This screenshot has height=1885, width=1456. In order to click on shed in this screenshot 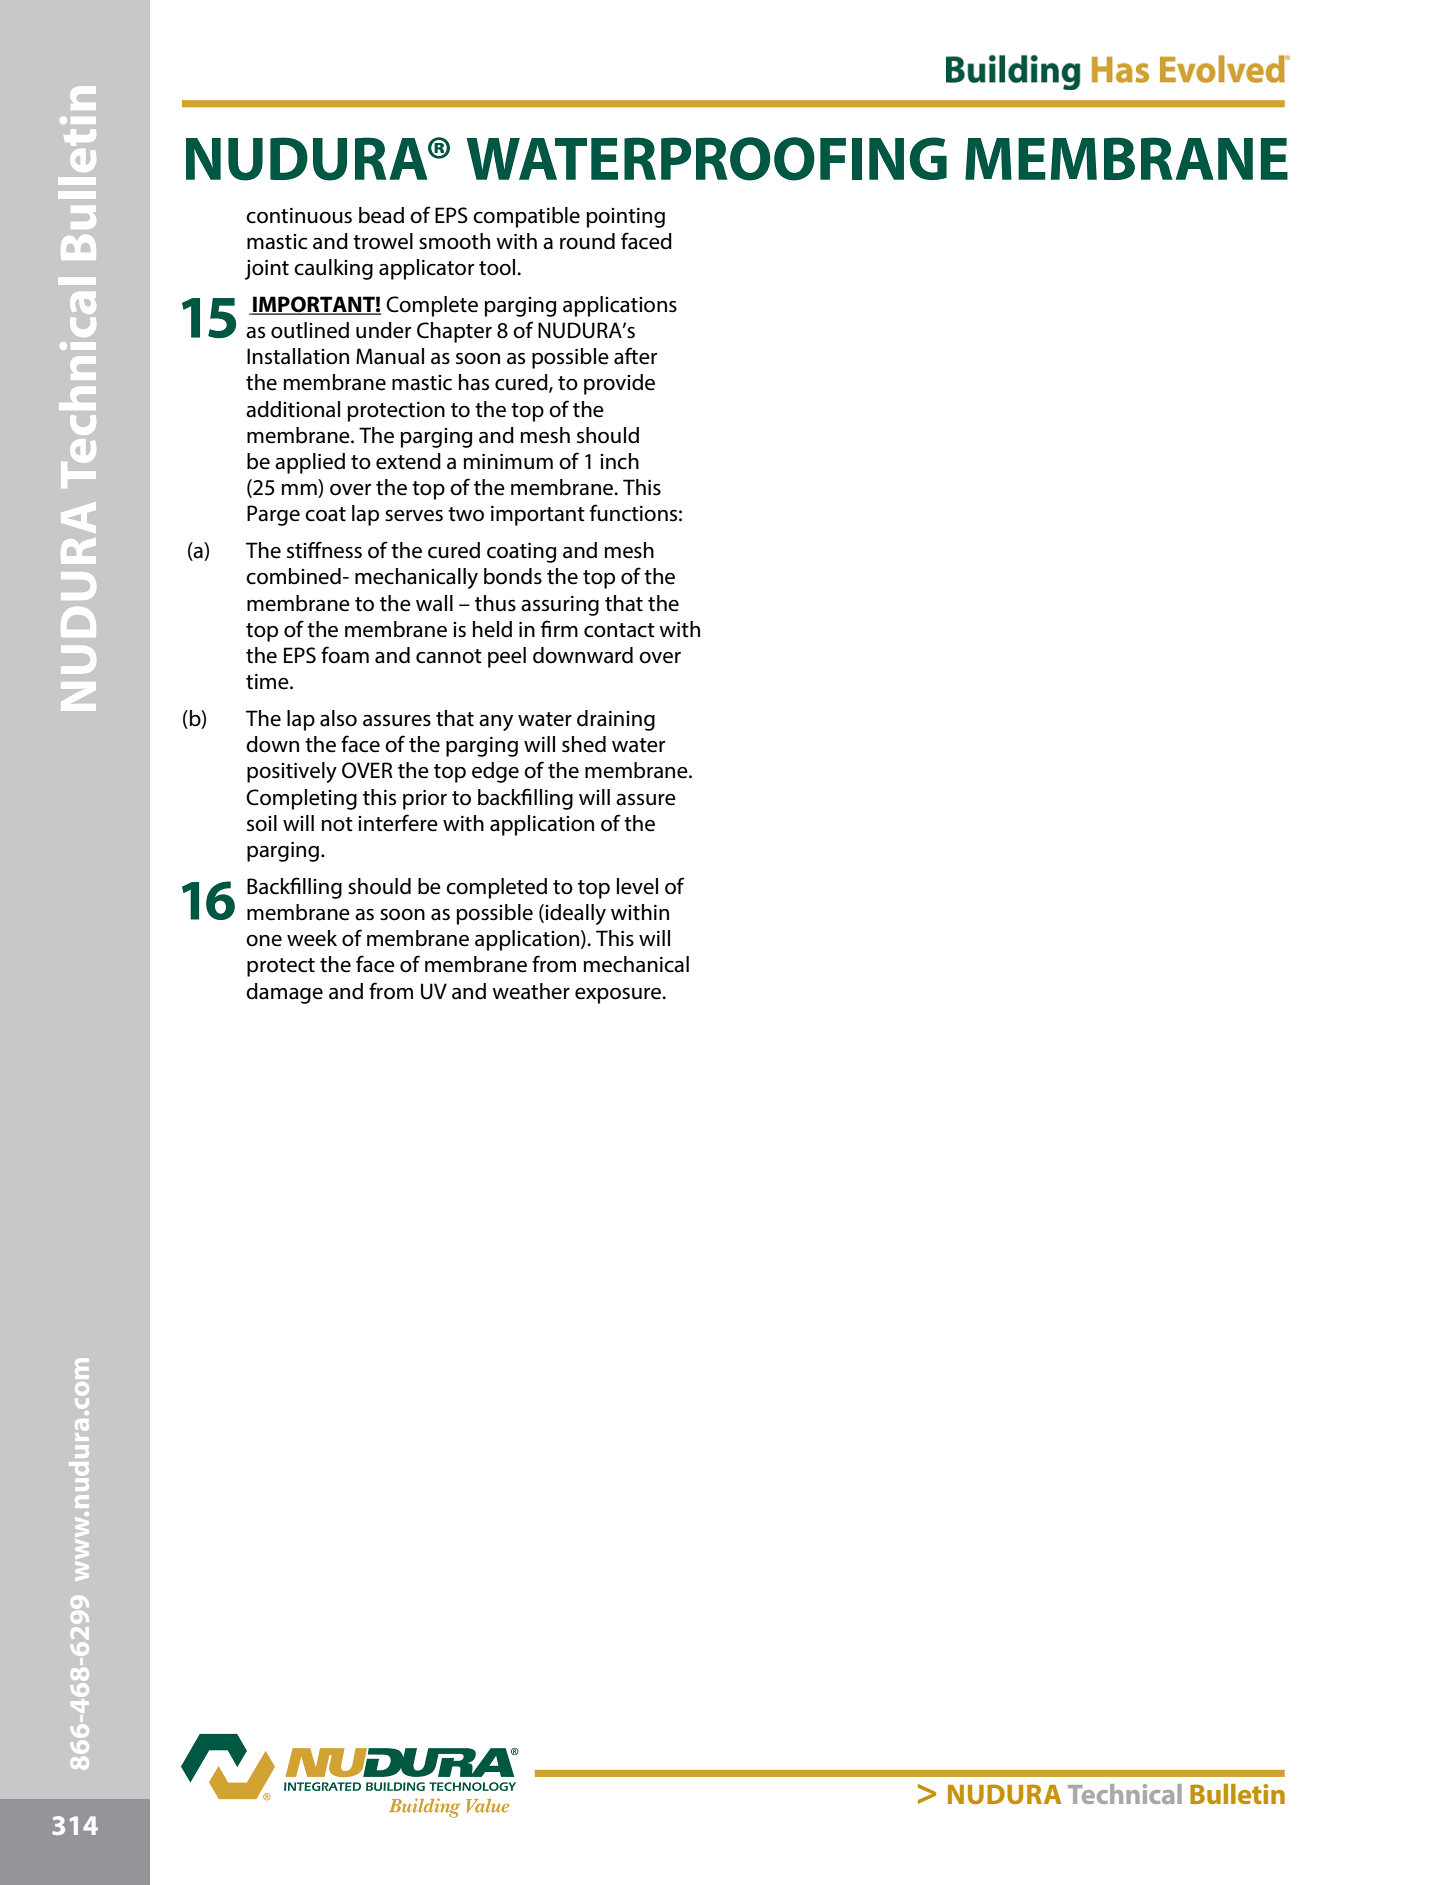, I will do `click(584, 744)`.
